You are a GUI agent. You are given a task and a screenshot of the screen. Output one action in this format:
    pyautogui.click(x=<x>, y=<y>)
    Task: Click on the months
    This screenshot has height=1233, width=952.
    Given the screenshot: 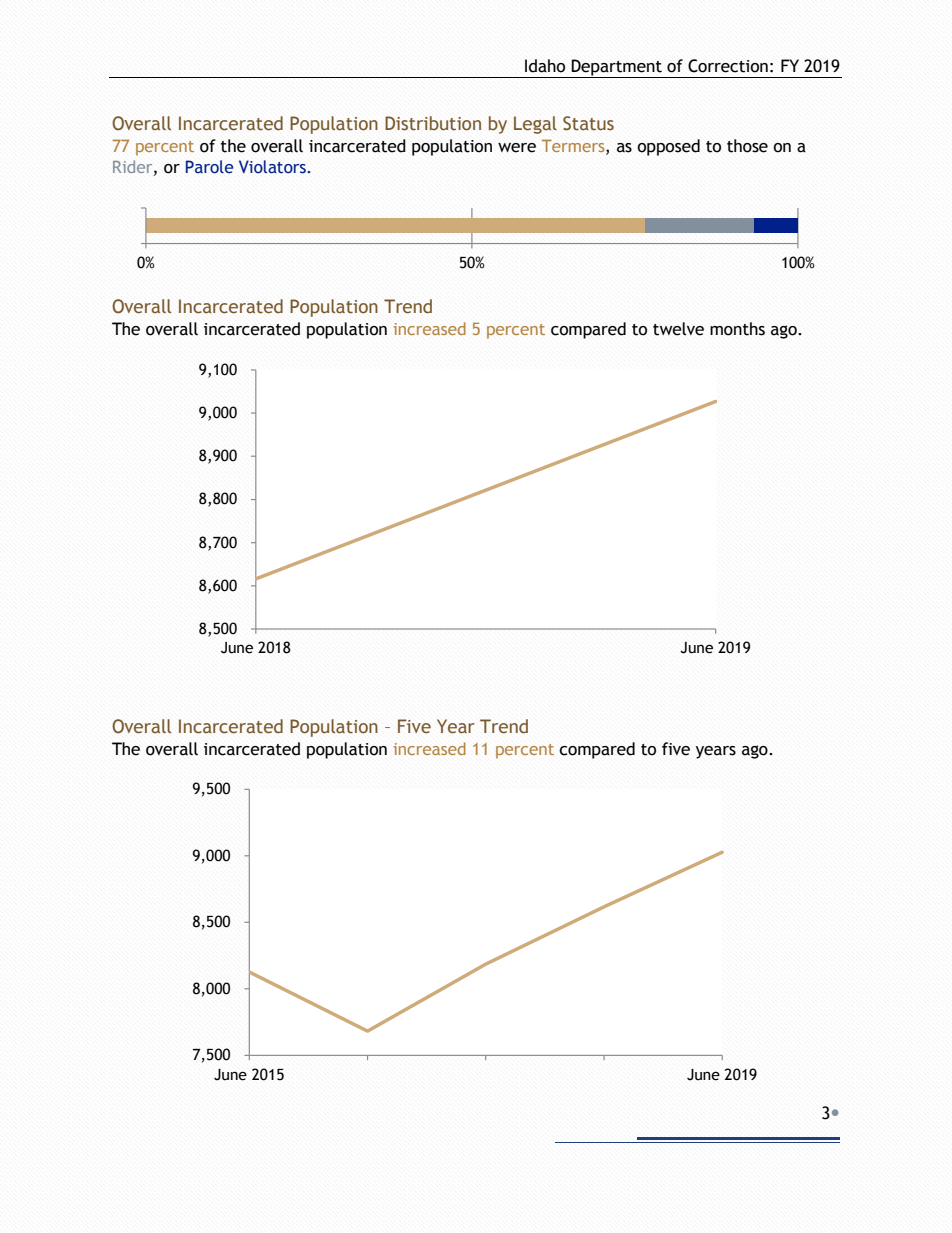 What is the action you would take?
    pyautogui.click(x=737, y=329)
